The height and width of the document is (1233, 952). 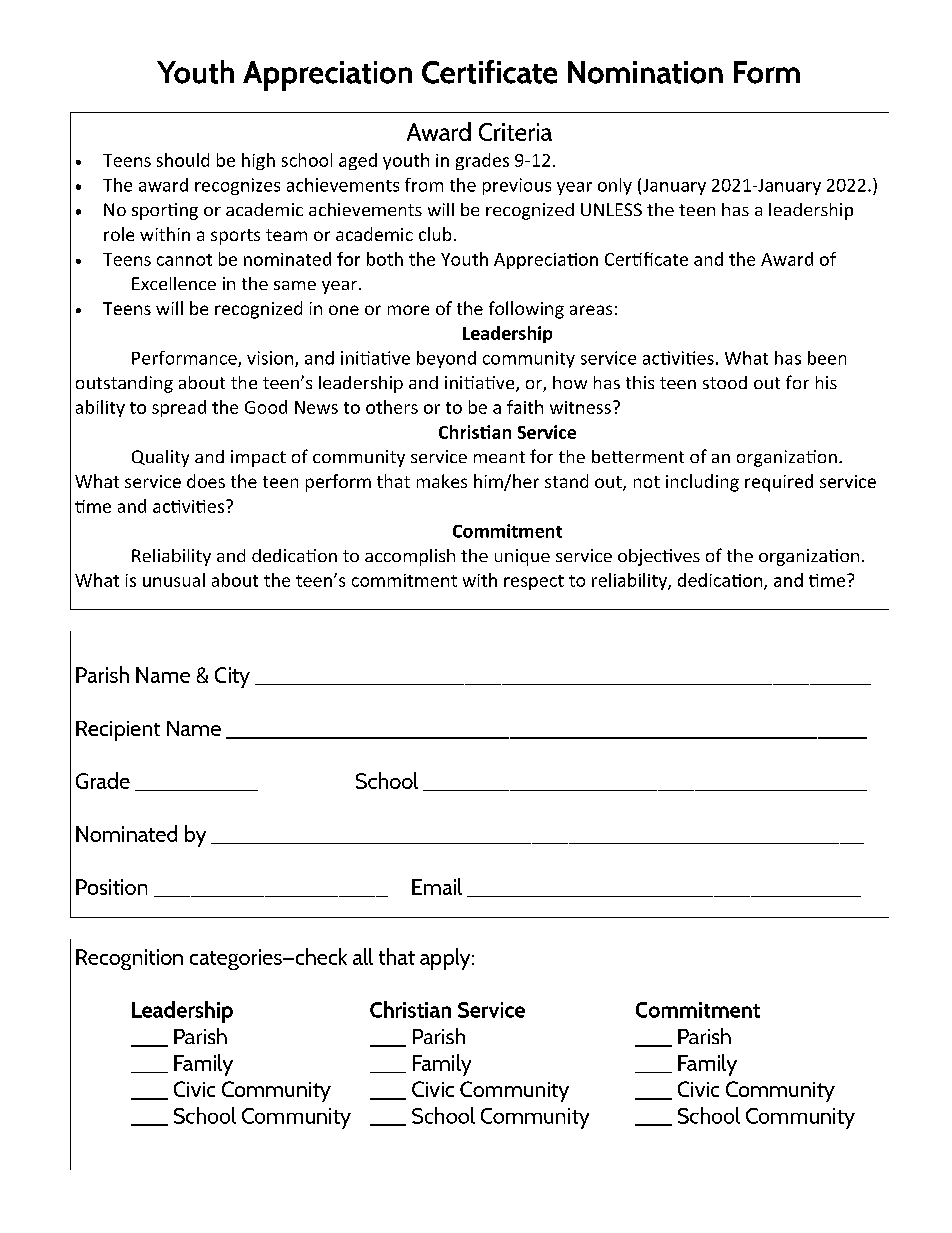 I want to click on Recipient, so click(x=118, y=731).
